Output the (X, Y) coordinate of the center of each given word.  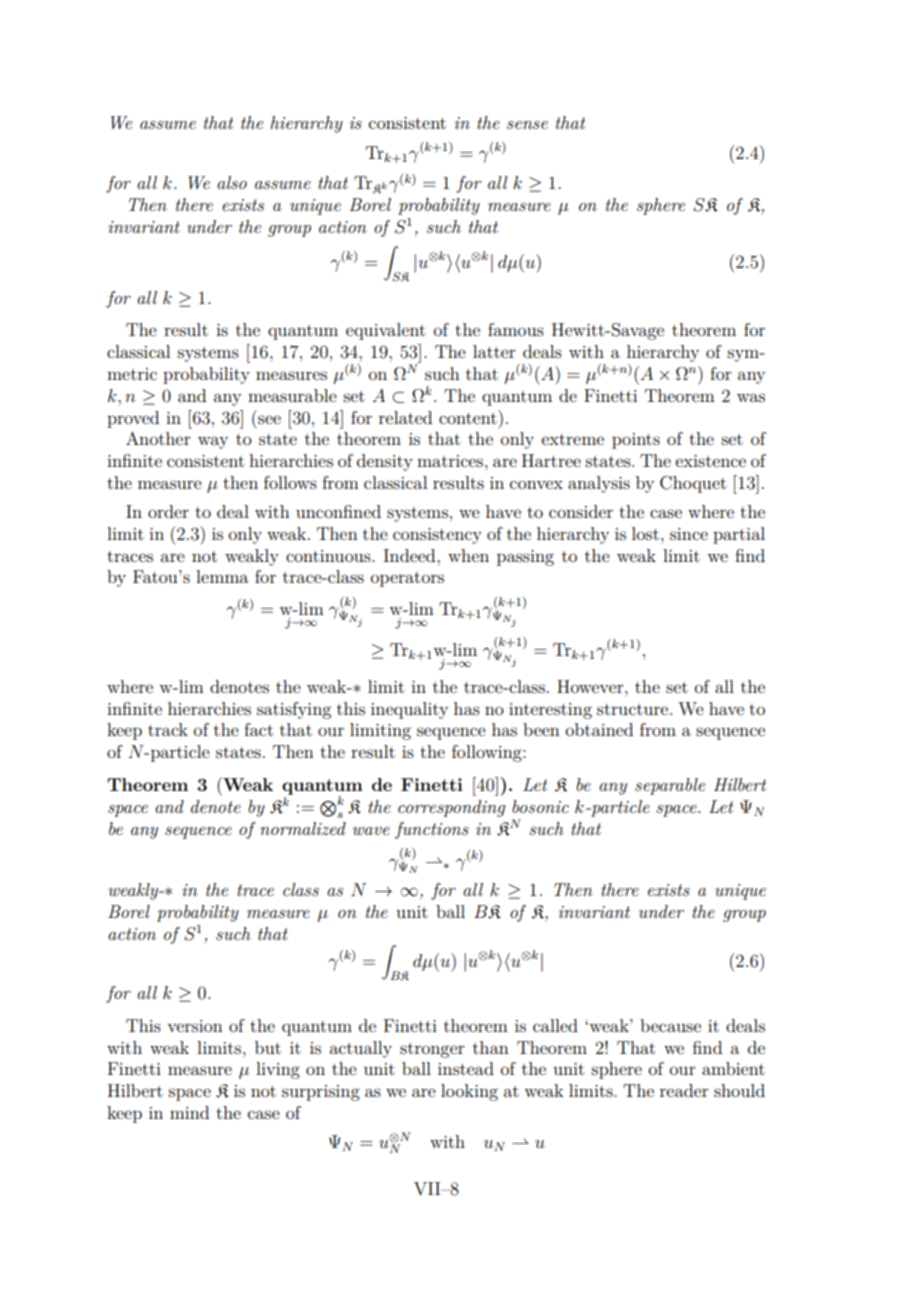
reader (684, 1090)
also (232, 182)
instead (466, 1068)
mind (189, 1112)
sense (527, 125)
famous (516, 329)
